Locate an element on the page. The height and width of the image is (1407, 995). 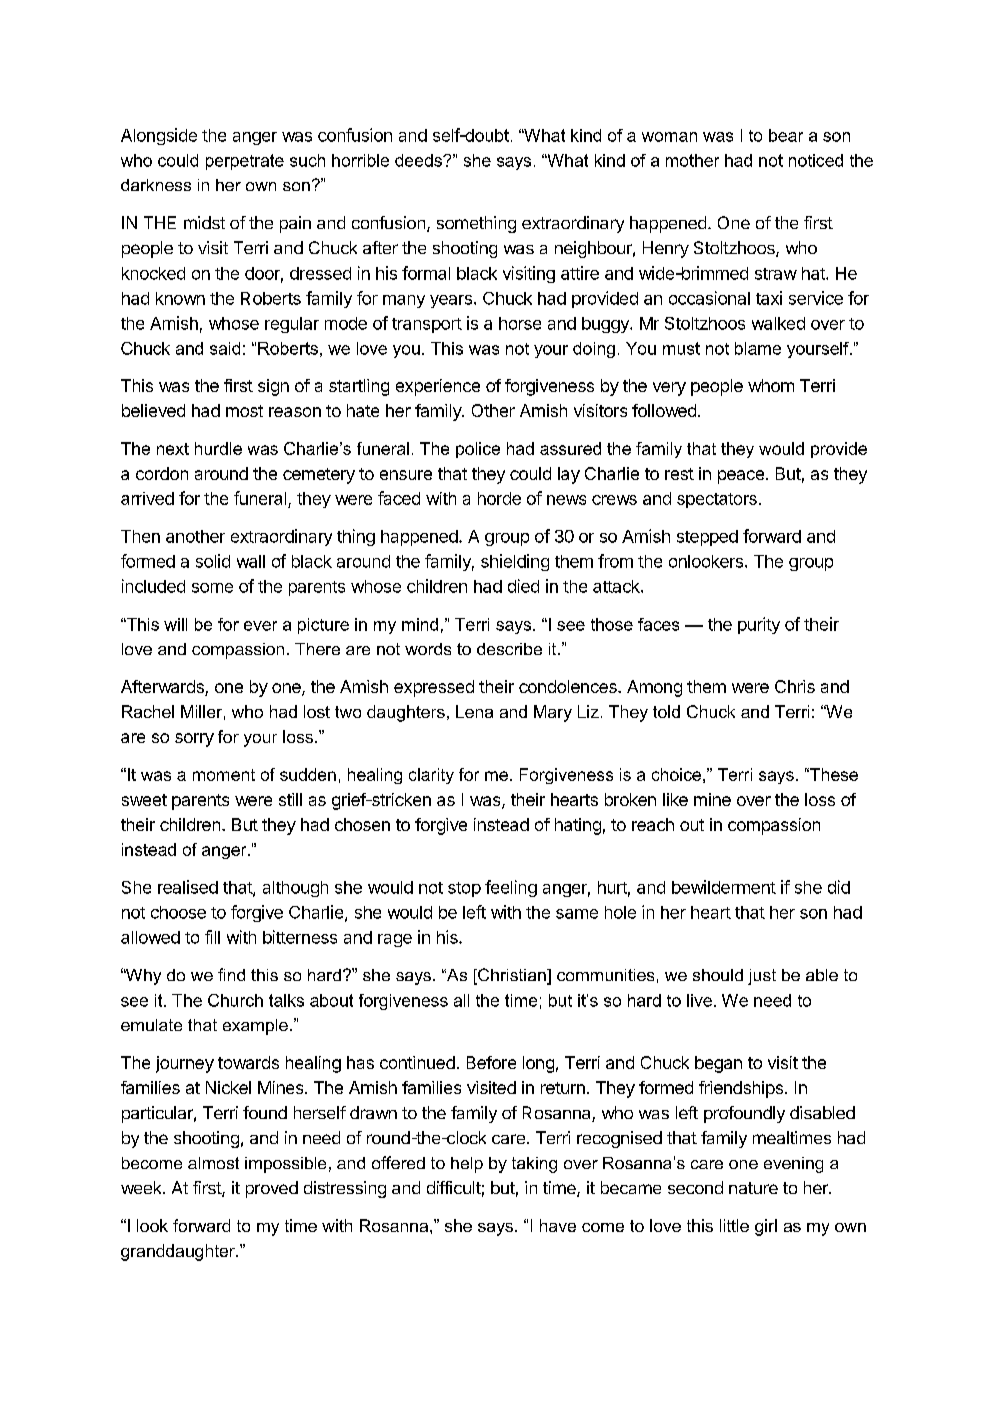
proved is located at coordinates (272, 1189).
